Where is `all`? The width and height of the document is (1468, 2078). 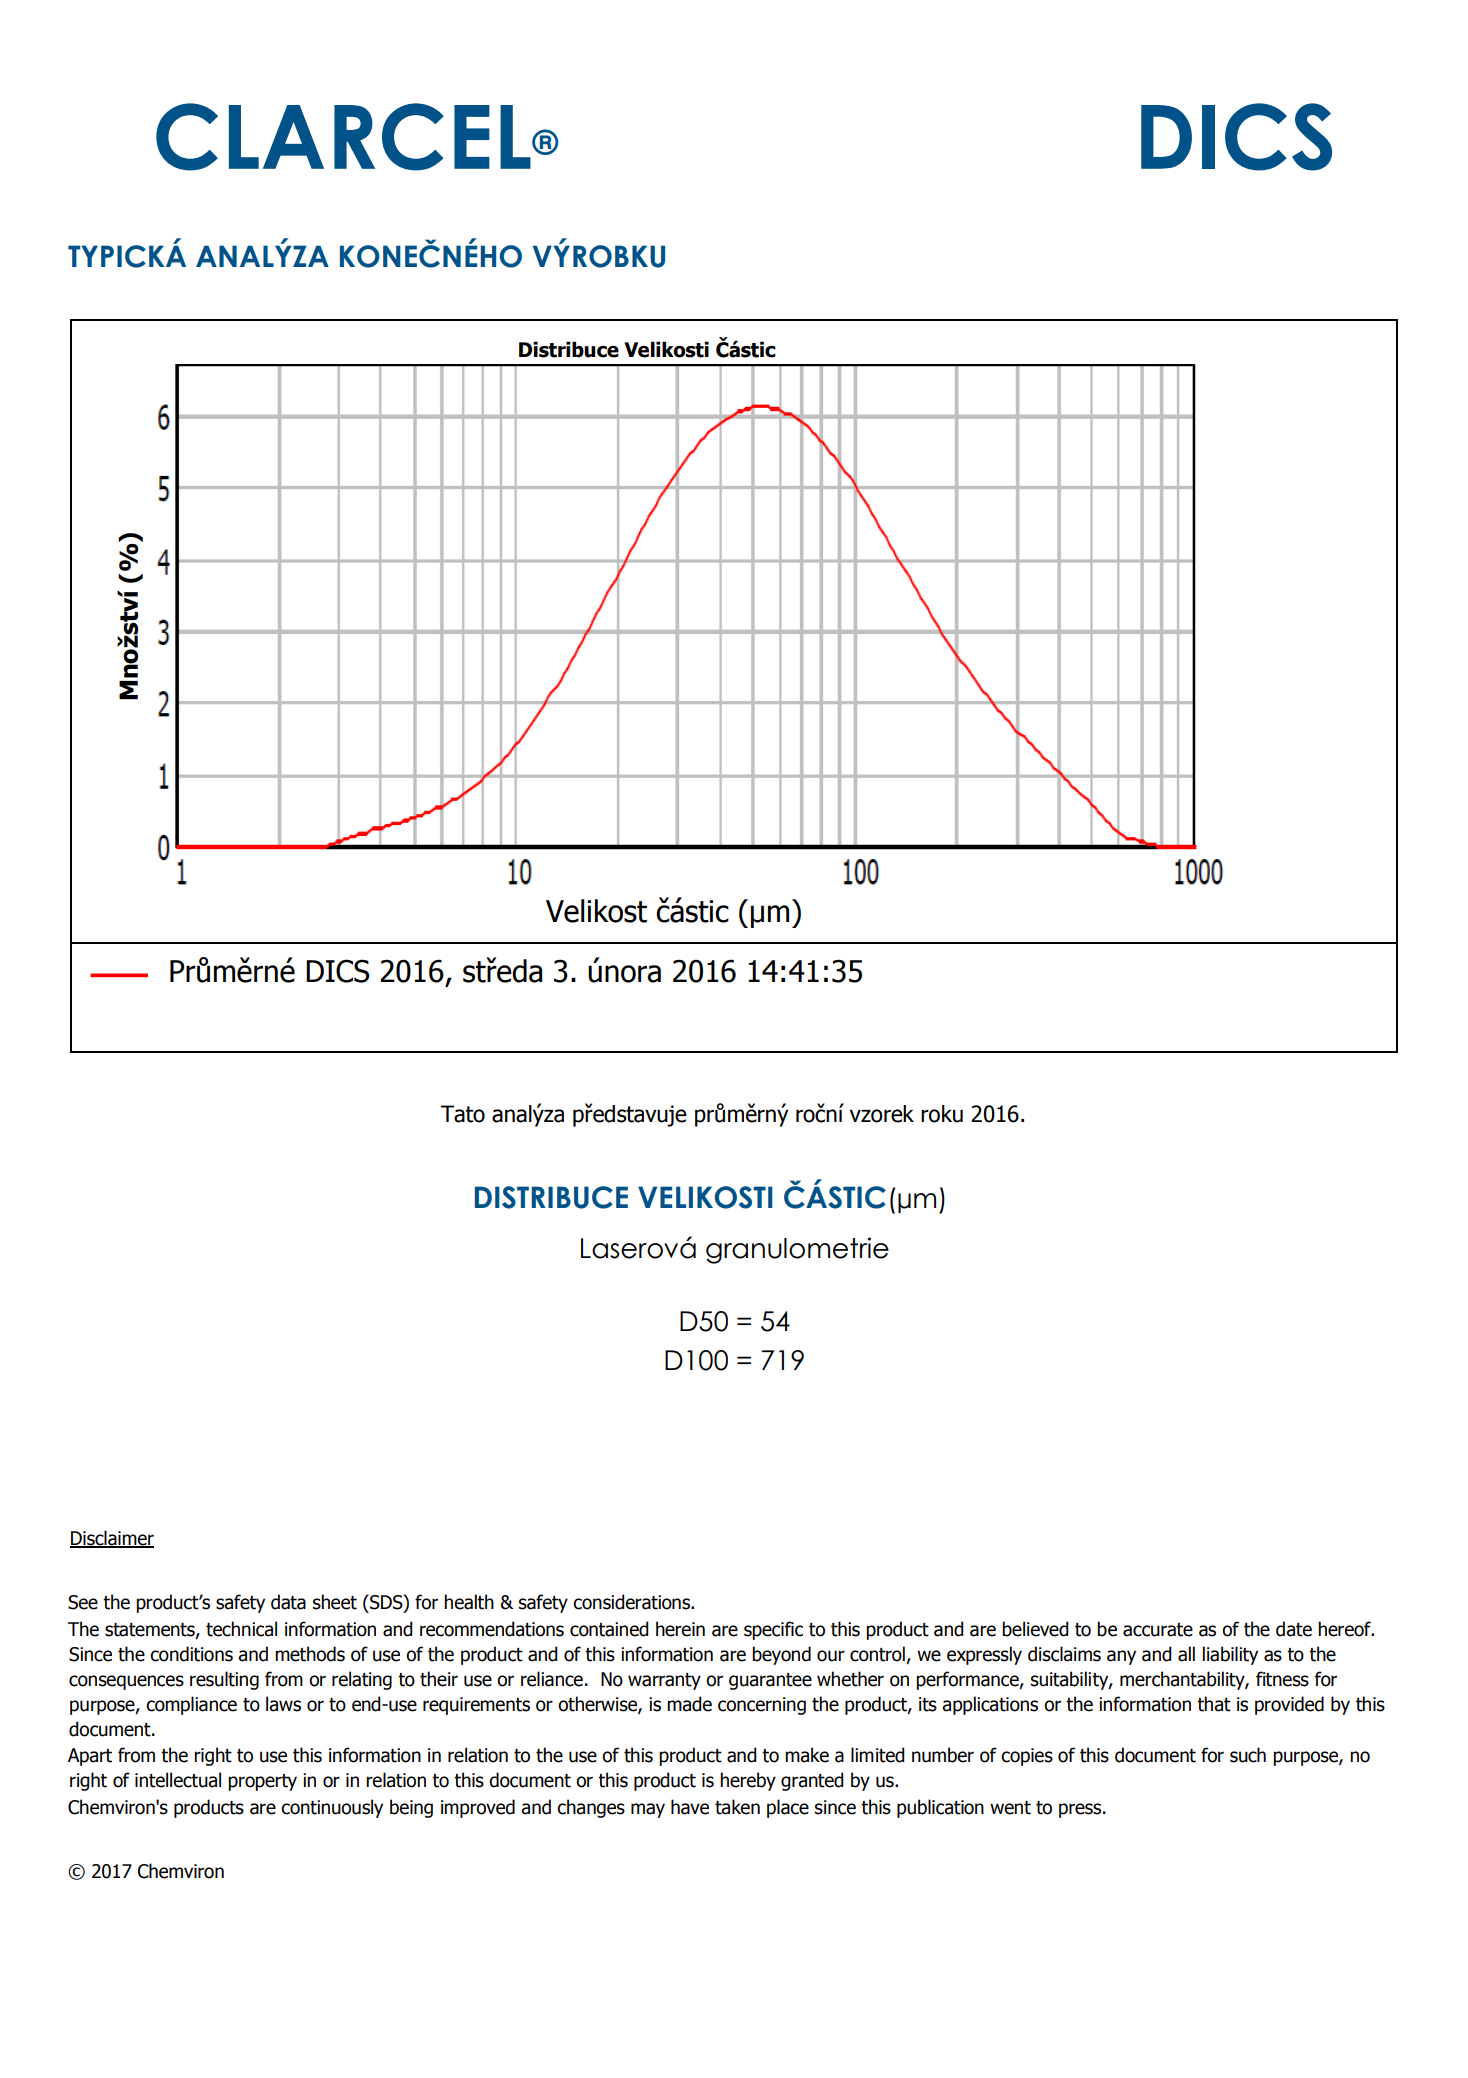 all is located at coordinates (1186, 1654).
